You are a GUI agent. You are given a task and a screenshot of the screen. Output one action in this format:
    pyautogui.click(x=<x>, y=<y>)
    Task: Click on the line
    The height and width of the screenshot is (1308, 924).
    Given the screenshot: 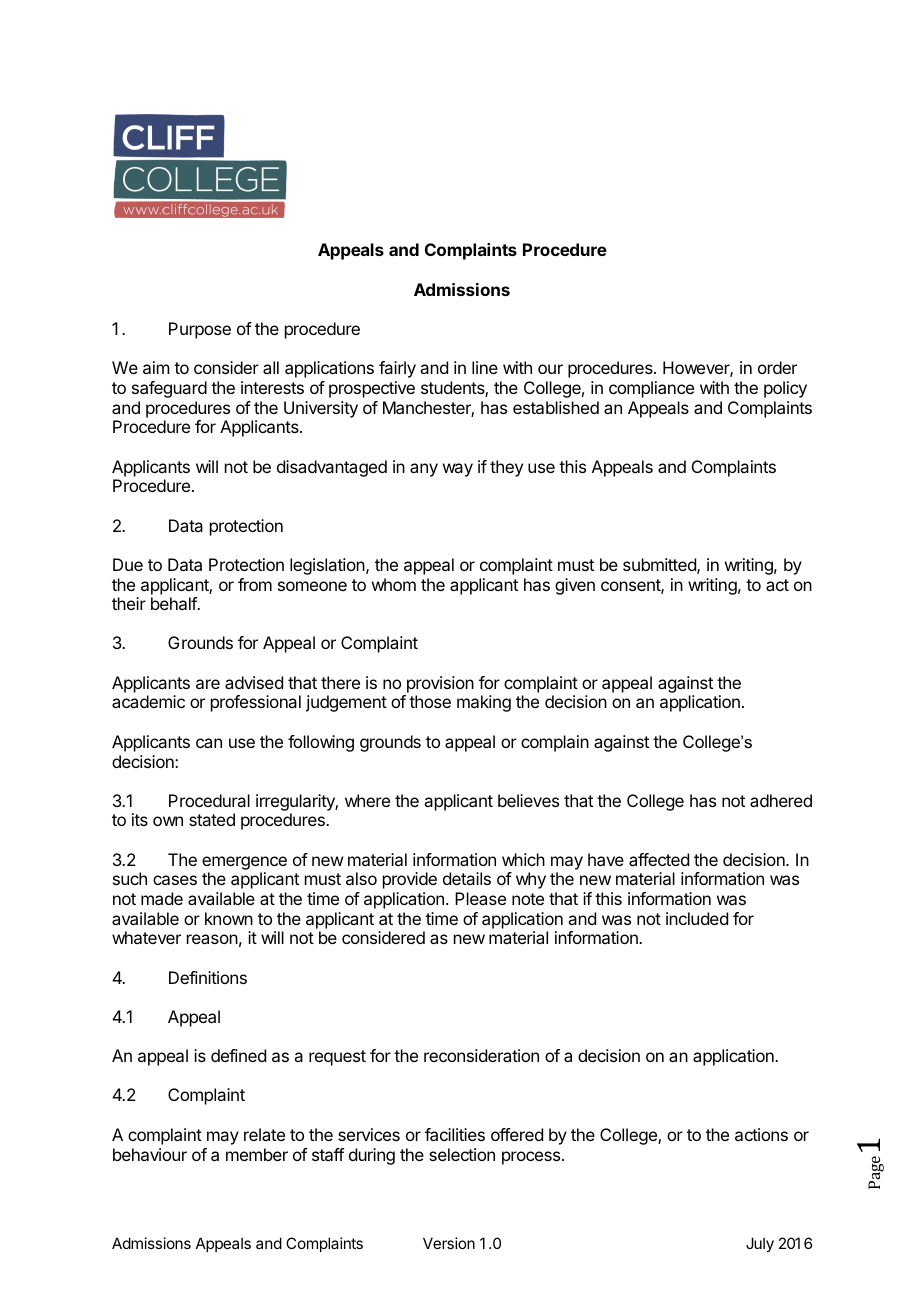 What is the action you would take?
    pyautogui.click(x=485, y=367)
